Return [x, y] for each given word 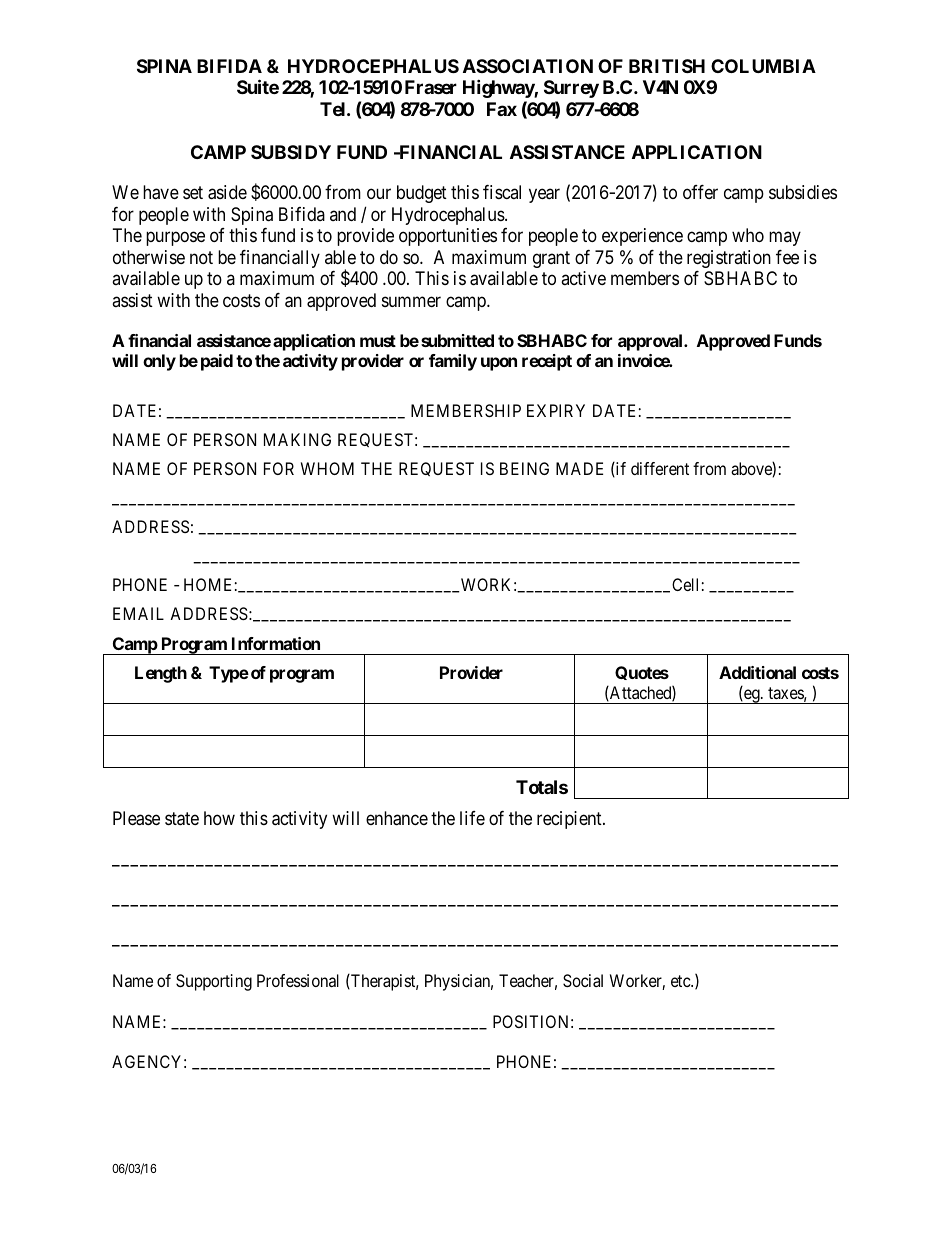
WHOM [327, 468]
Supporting [214, 982]
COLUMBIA [763, 66]
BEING [524, 468]
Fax [502, 109]
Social [583, 980]
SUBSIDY [291, 152]
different [660, 468]
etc [681, 981]
